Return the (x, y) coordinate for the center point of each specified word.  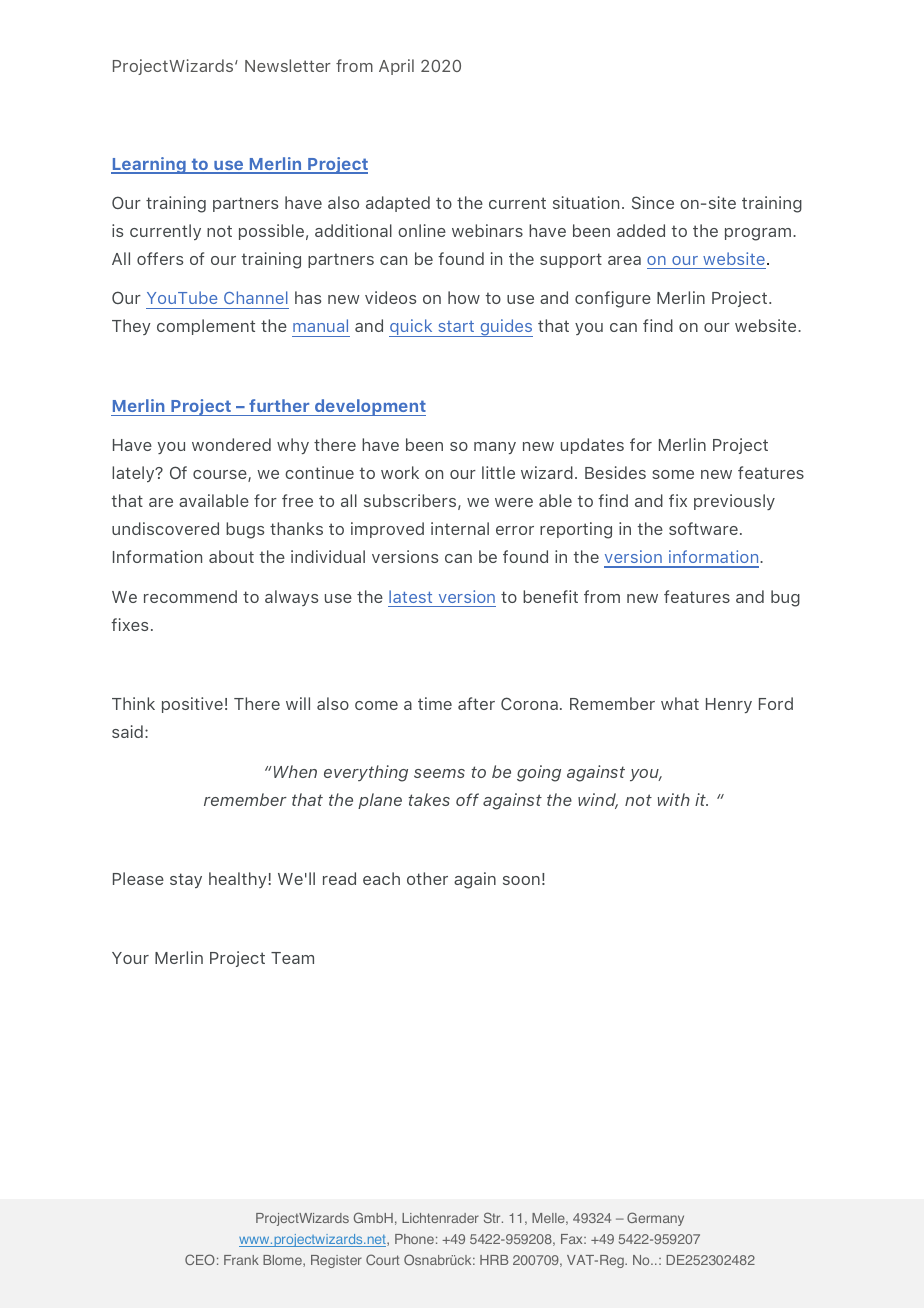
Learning (149, 165)
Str (493, 1217)
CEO (200, 1259)
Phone (414, 1239)
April (396, 67)
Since (653, 202)
